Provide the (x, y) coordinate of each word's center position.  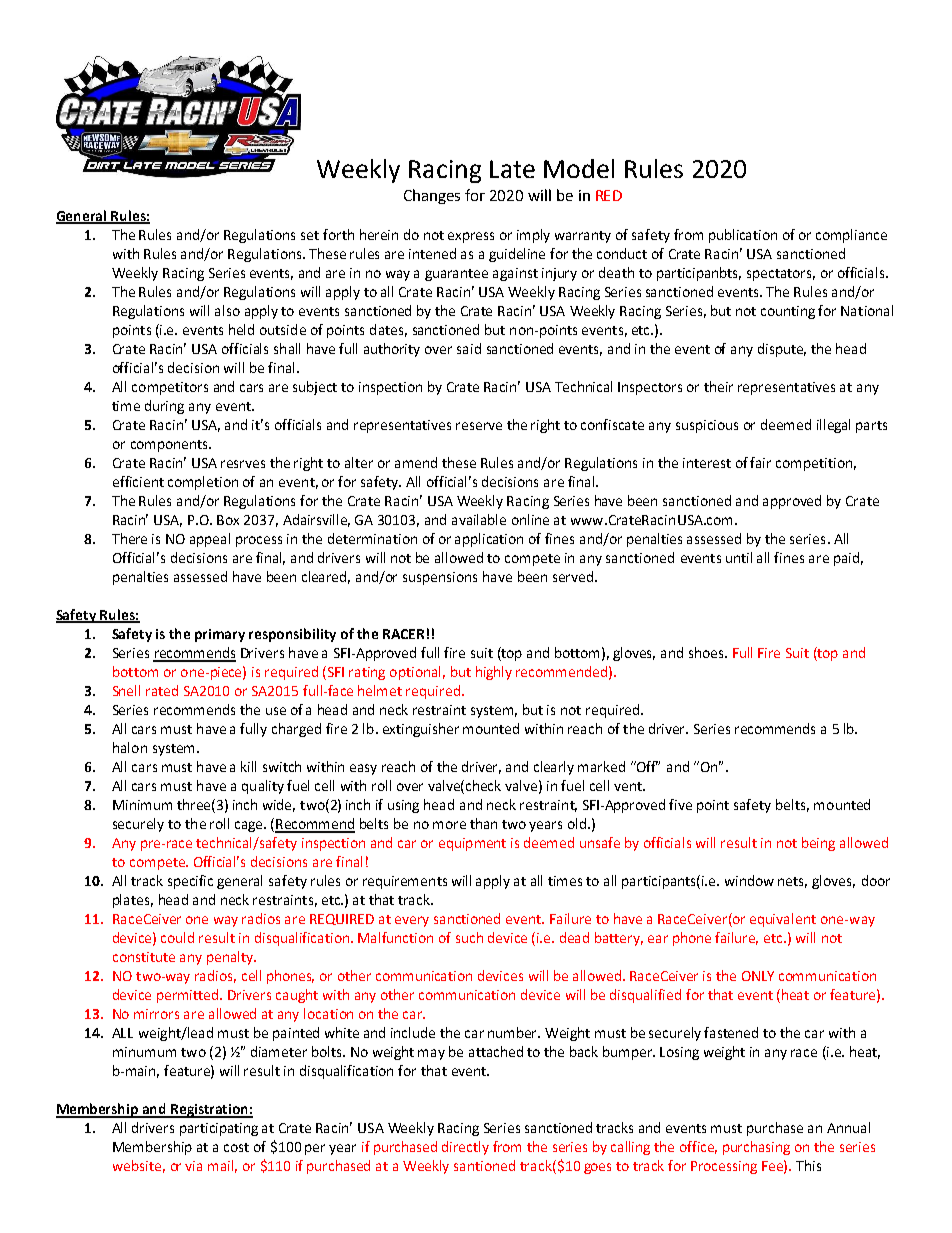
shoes (707, 652)
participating (219, 1129)
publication (743, 236)
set (310, 235)
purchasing (756, 1148)
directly (465, 1148)
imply (533, 236)
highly (494, 673)
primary (220, 635)
